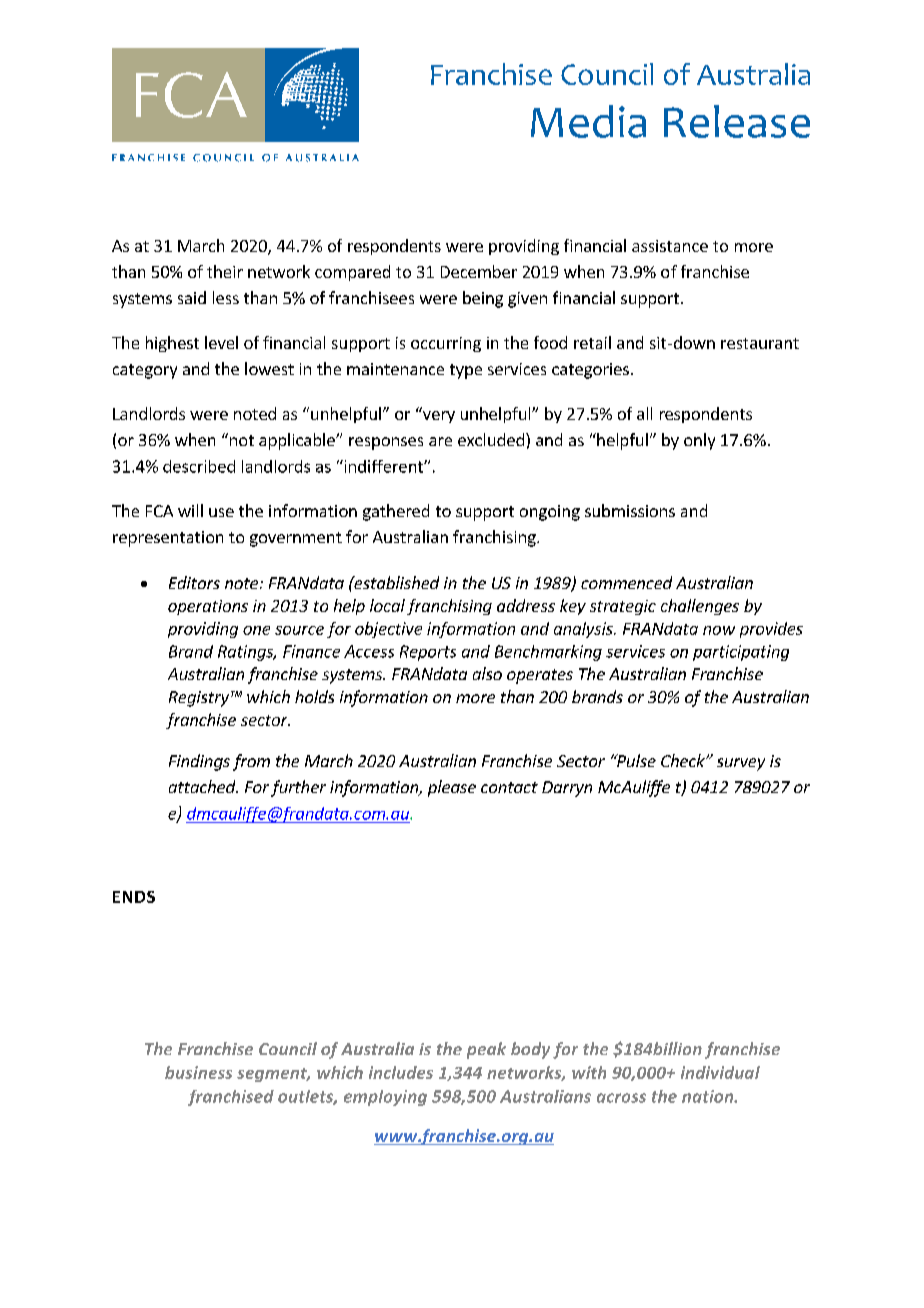 The width and height of the page is (924, 1308). I want to click on Media, so click(588, 121).
